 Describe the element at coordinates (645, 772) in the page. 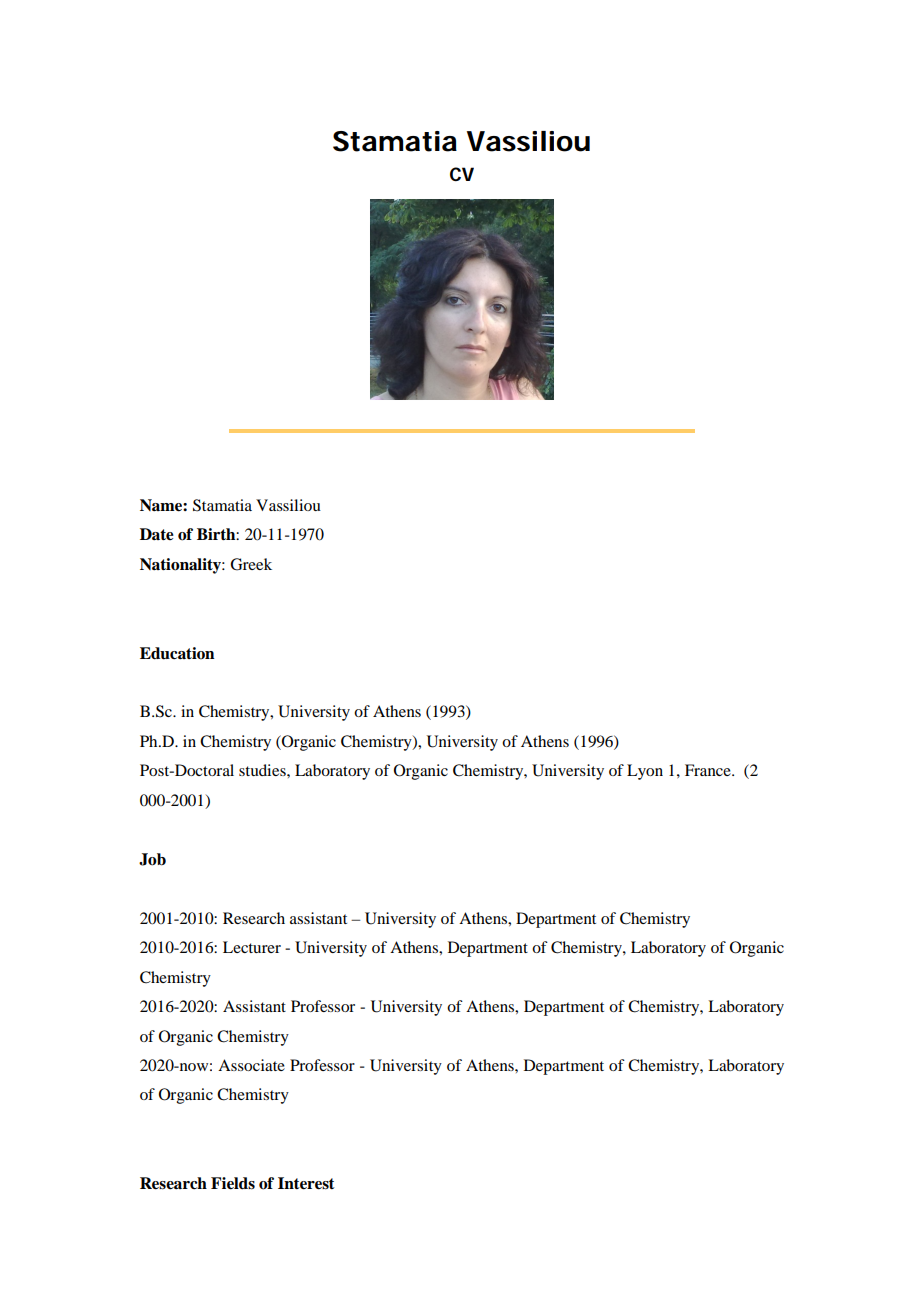

I see `Lyon` at that location.
